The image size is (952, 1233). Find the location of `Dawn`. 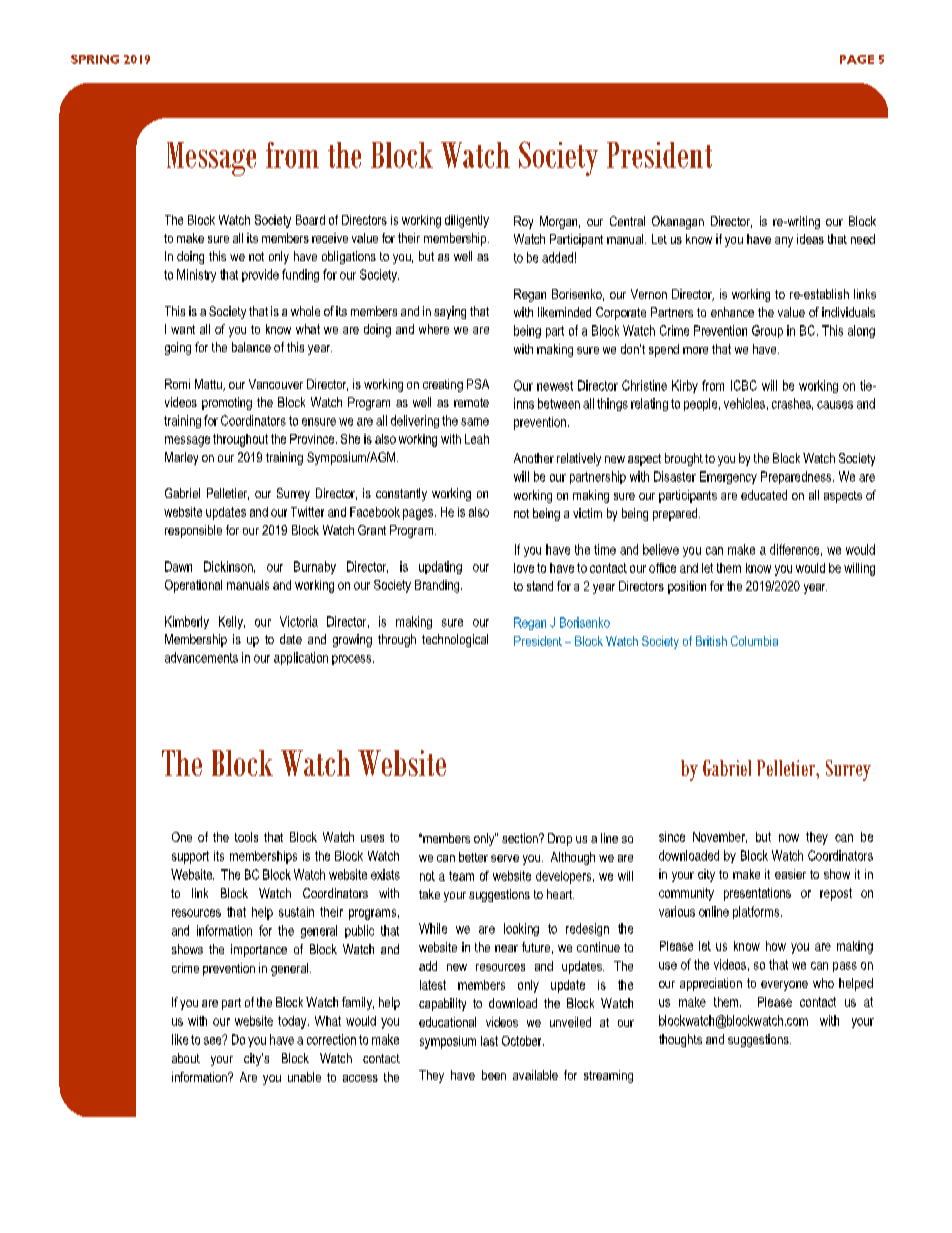

Dawn is located at coordinates (178, 566).
